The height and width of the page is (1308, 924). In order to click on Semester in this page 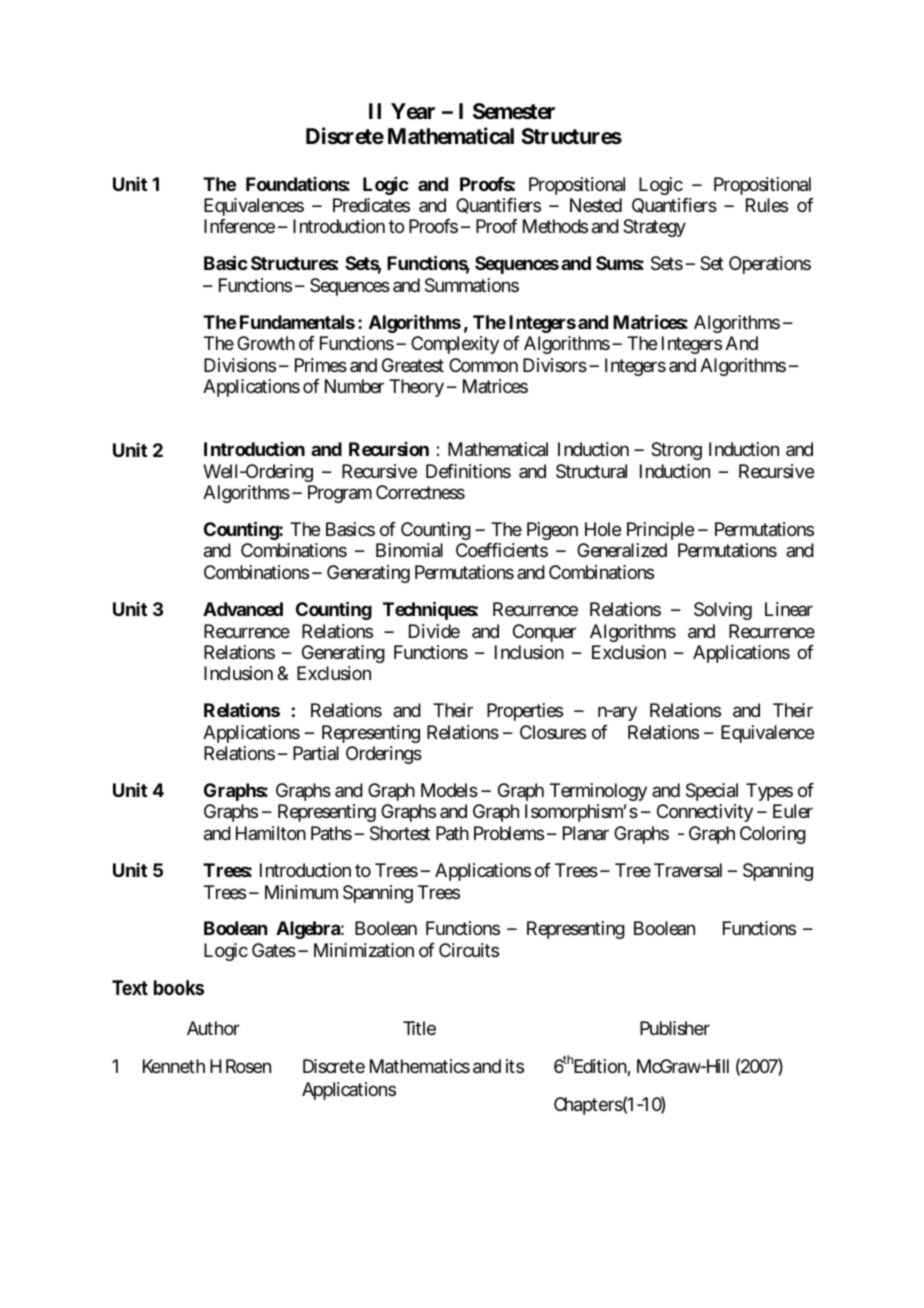, I will do `click(514, 111)`.
